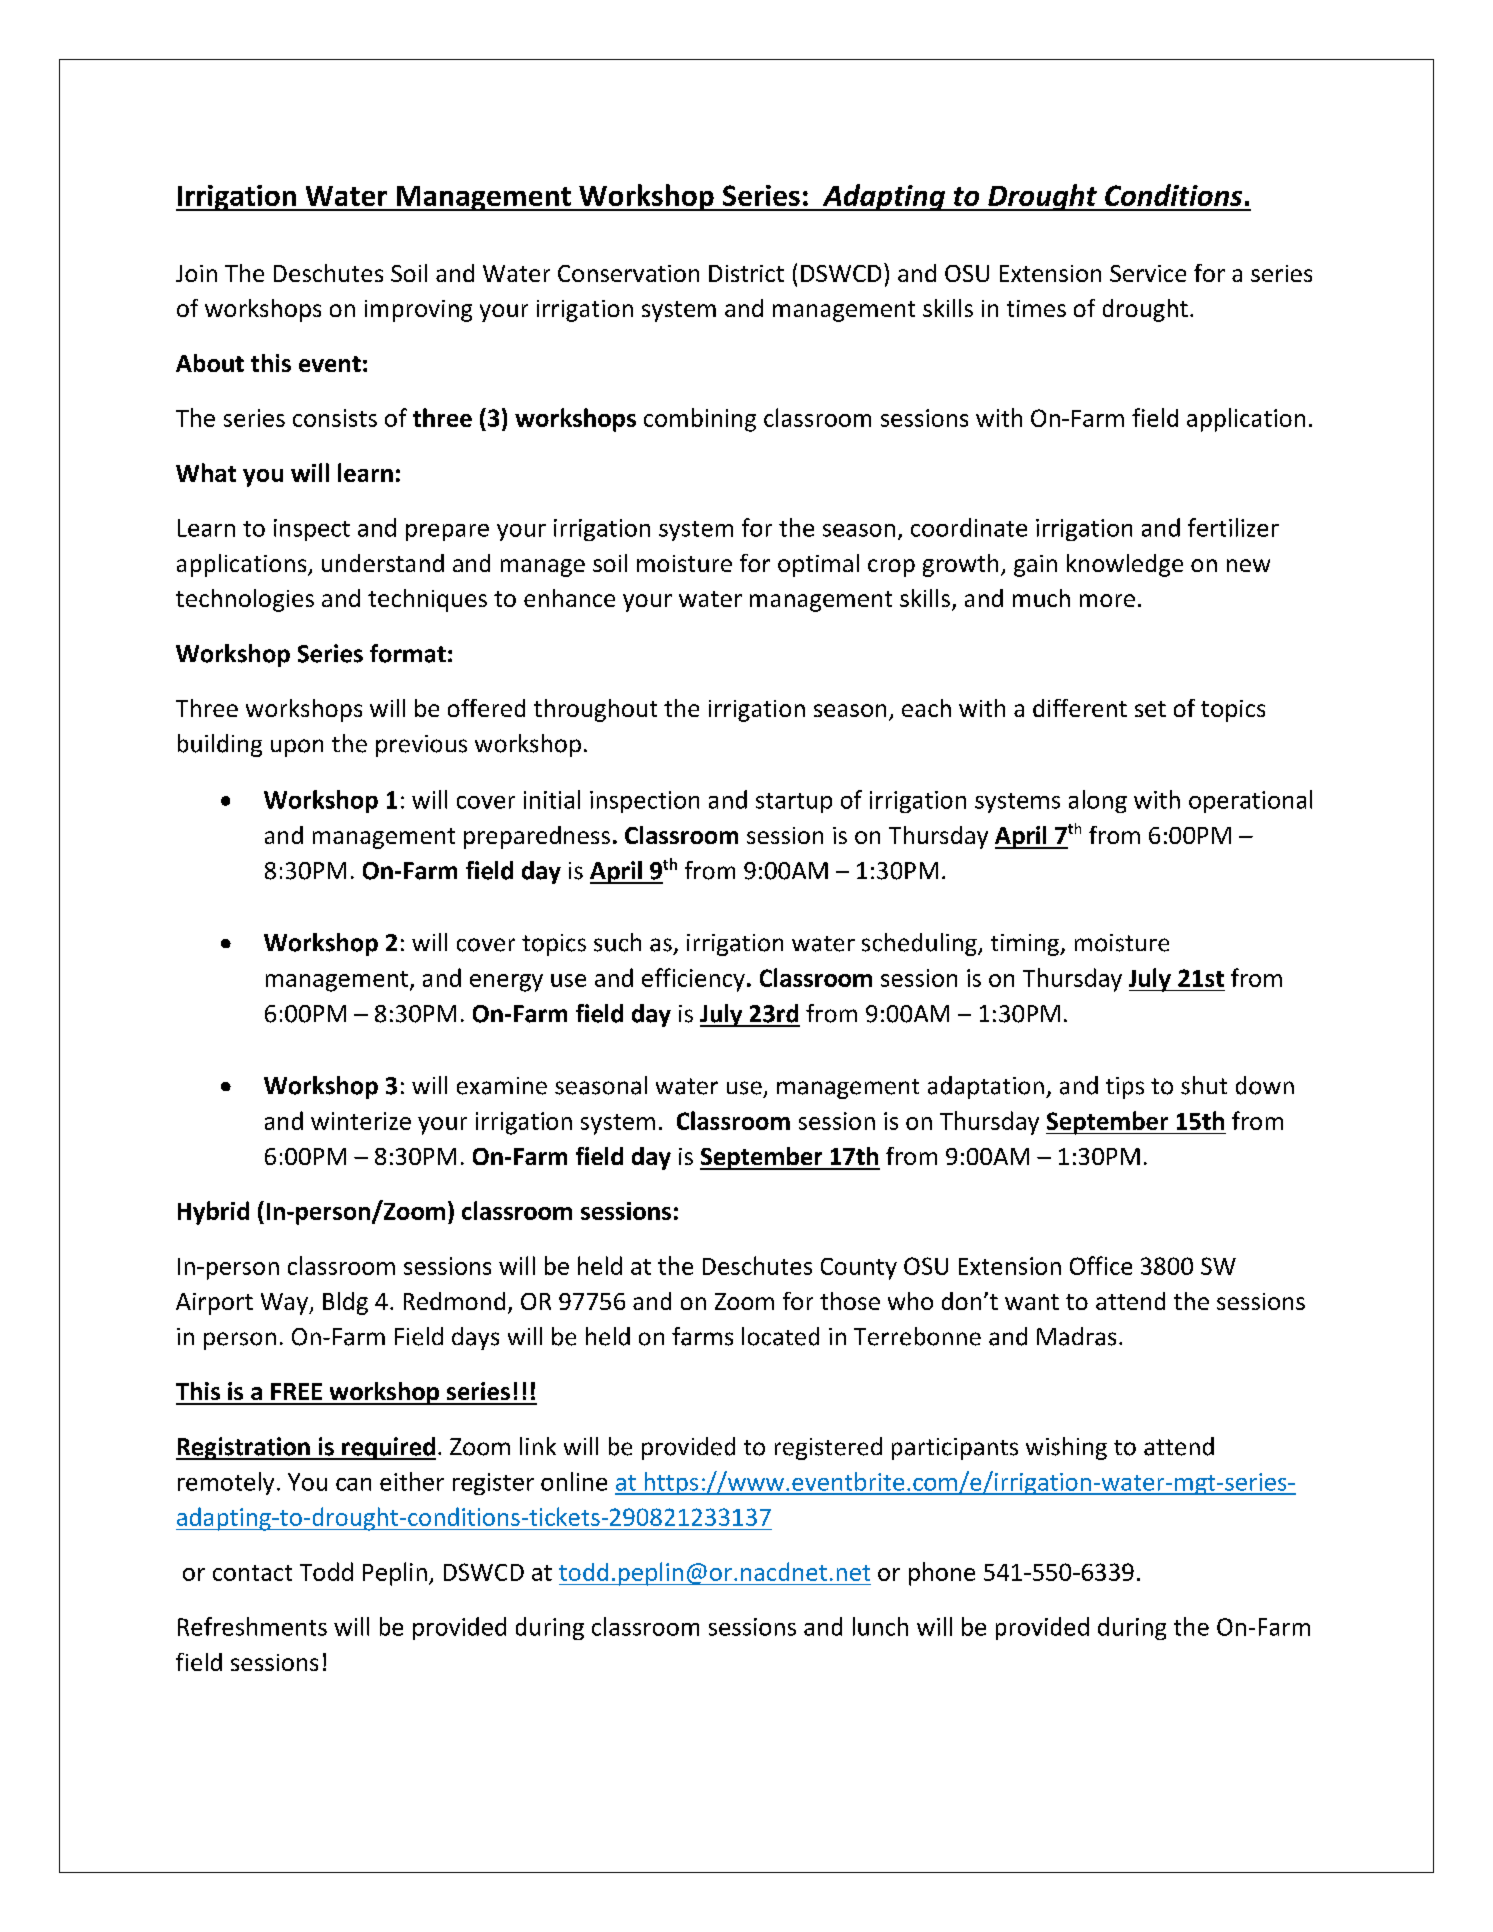  I want to click on phone, so click(942, 1574).
